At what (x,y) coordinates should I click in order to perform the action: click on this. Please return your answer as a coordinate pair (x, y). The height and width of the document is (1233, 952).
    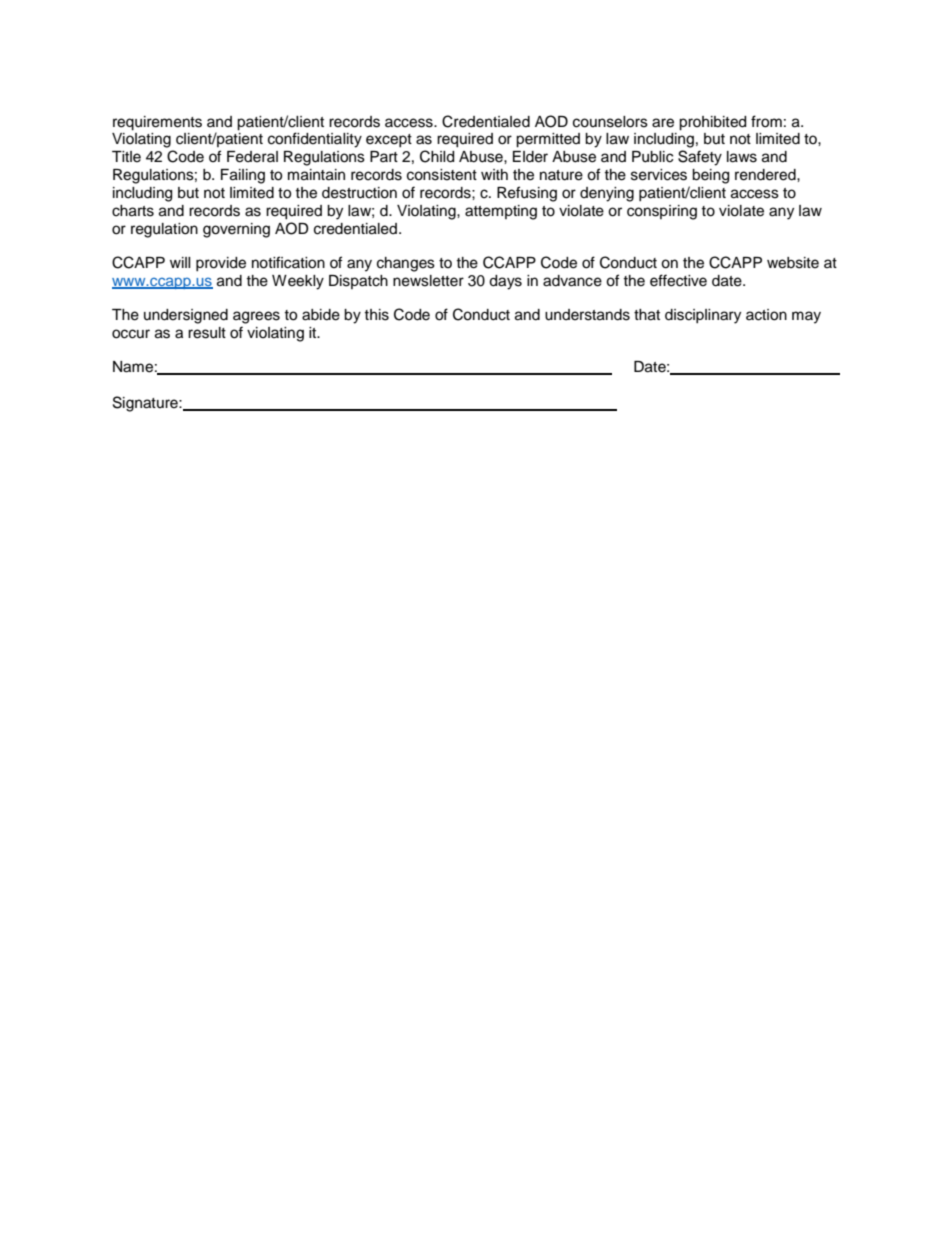
    Looking at the image, I should click on (376, 315).
